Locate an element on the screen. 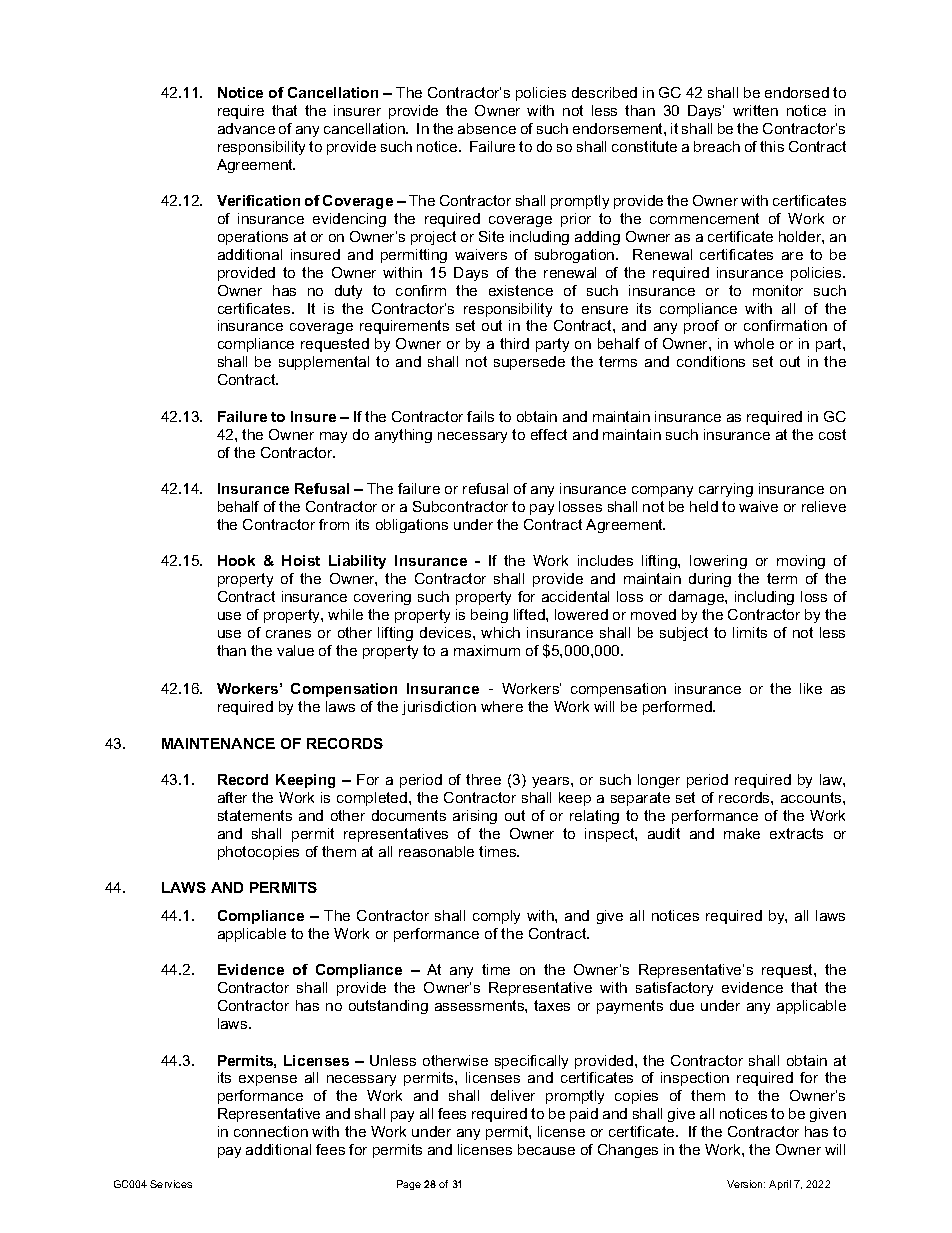 Image resolution: width=952 pixels, height=1233 pixels. absence is located at coordinates (487, 128).
